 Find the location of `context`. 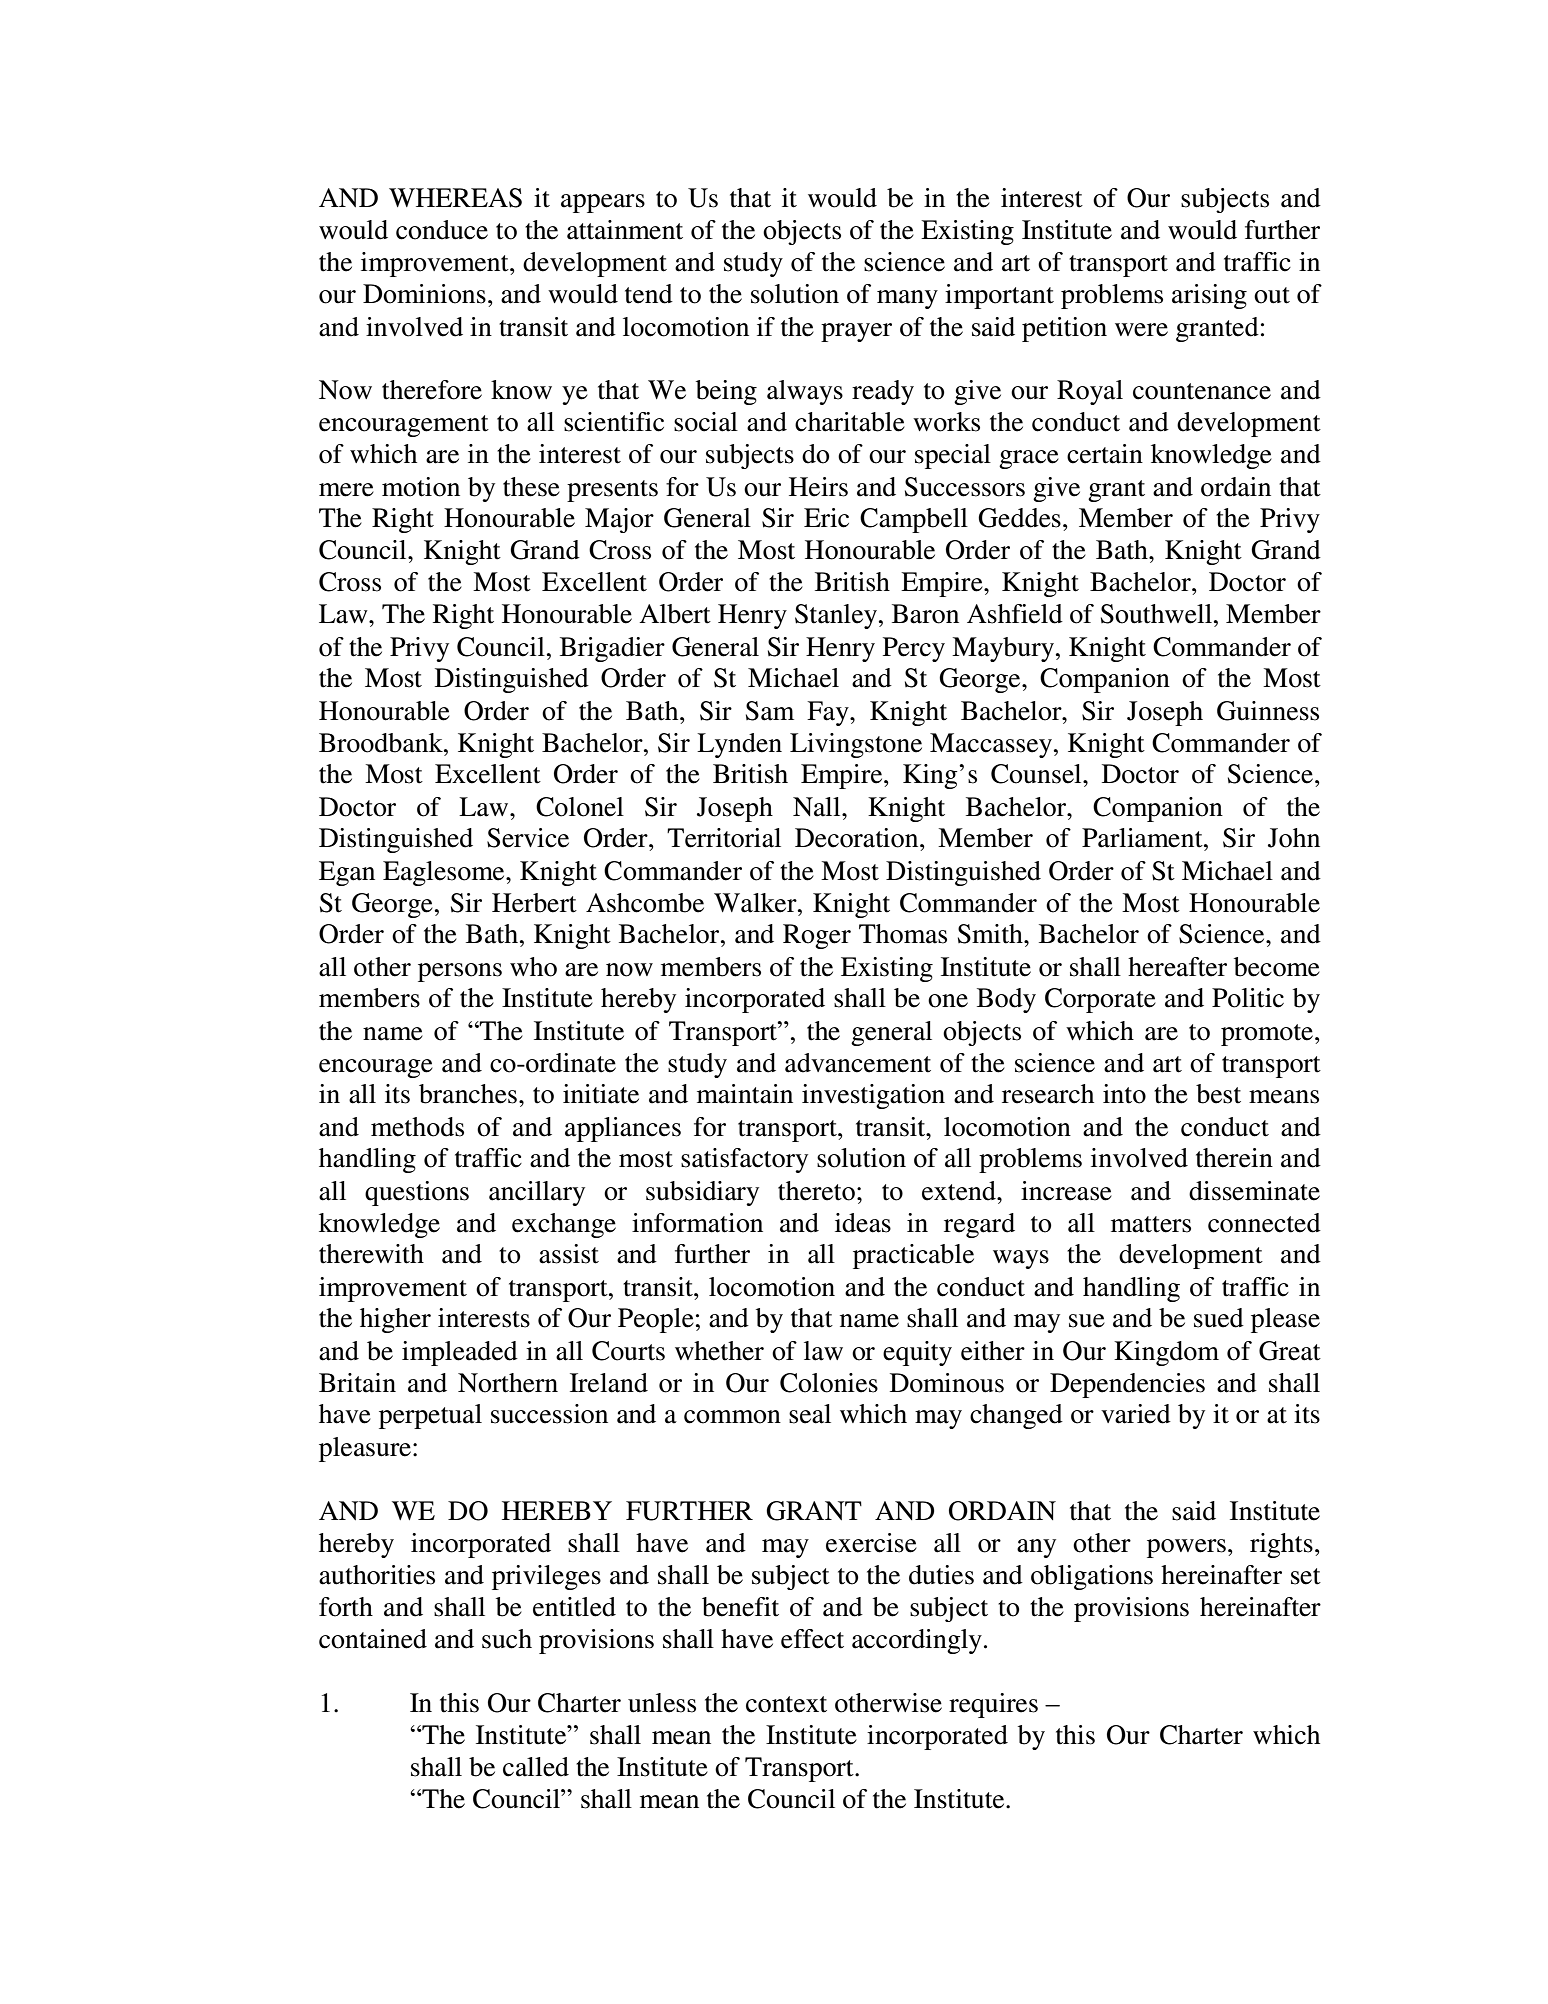

context is located at coordinates (786, 1704).
